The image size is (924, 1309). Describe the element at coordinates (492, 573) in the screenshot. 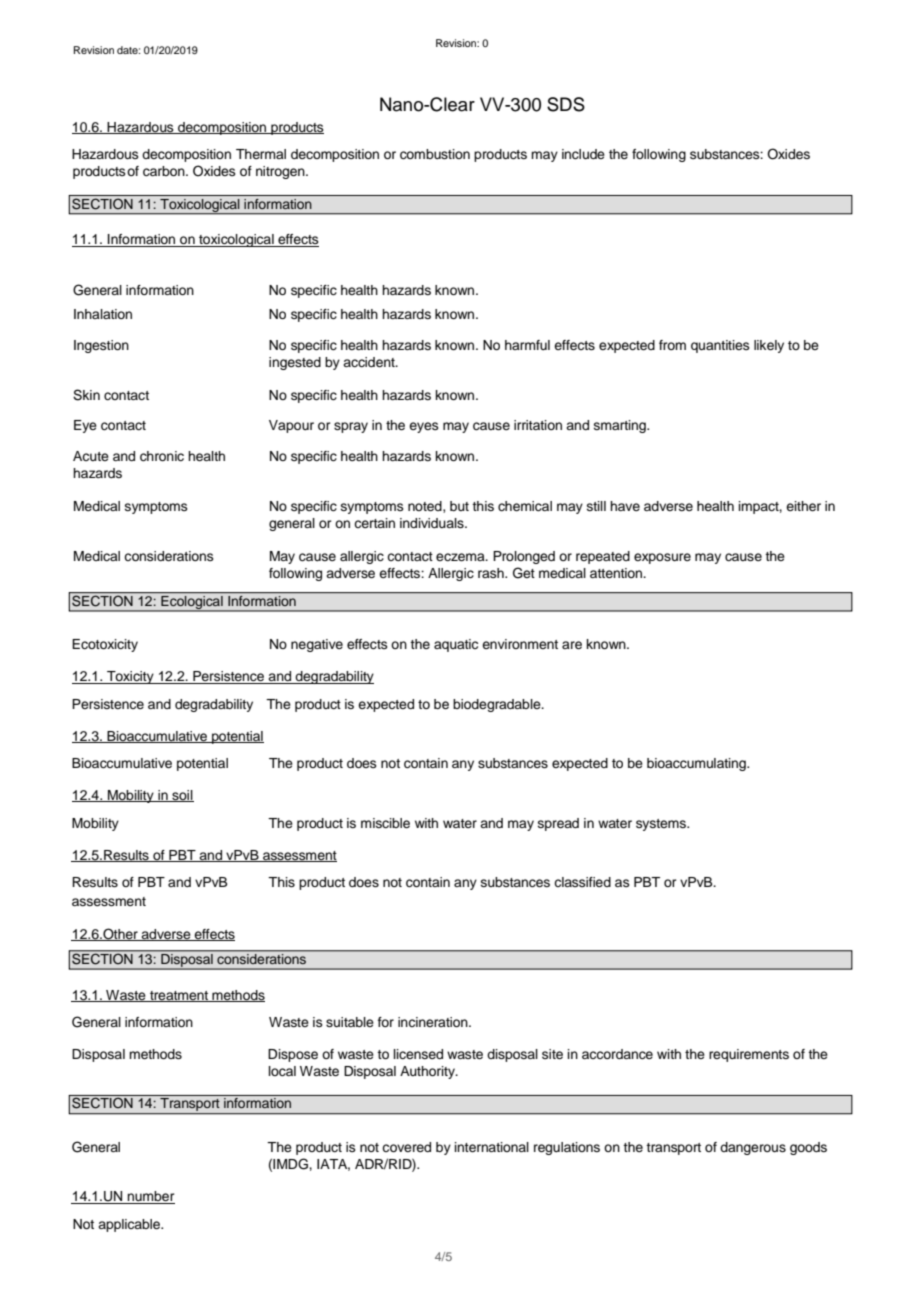

I see `rash` at that location.
